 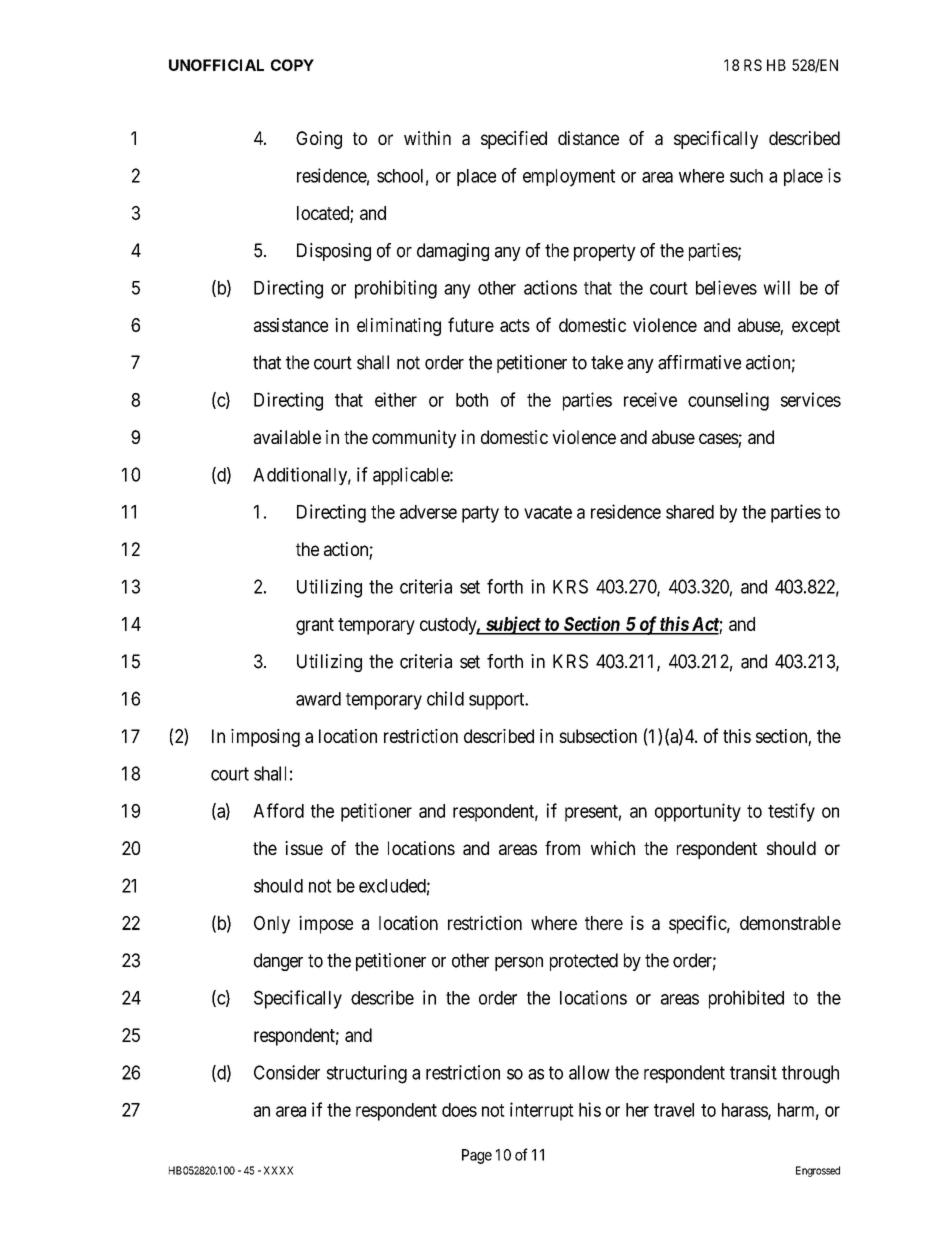 What do you see at coordinates (790, 923) in the screenshot?
I see `demonstrable` at bounding box center [790, 923].
